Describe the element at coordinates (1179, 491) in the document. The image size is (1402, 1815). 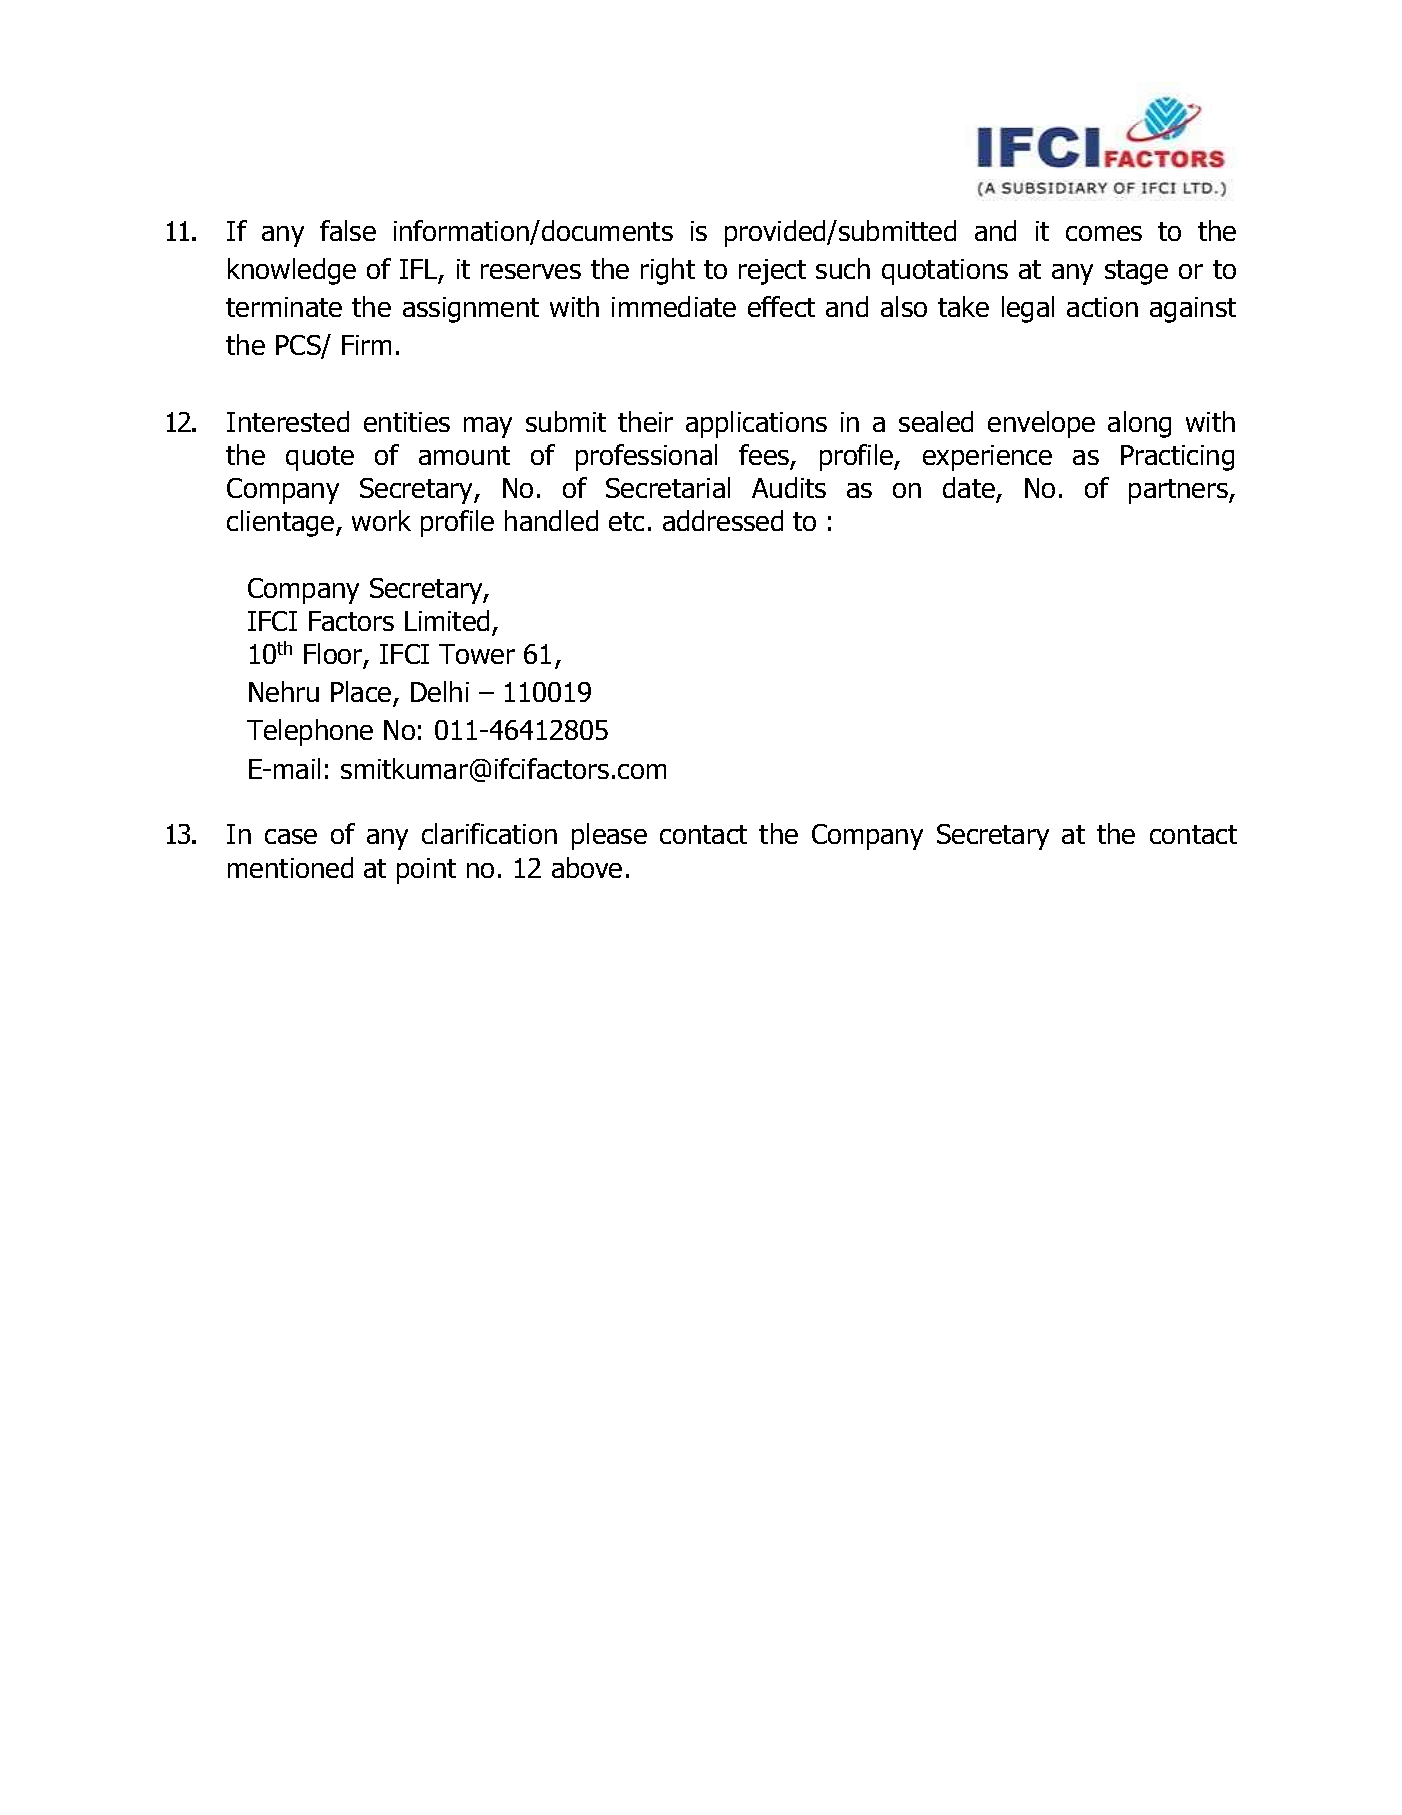
I see `partners` at that location.
